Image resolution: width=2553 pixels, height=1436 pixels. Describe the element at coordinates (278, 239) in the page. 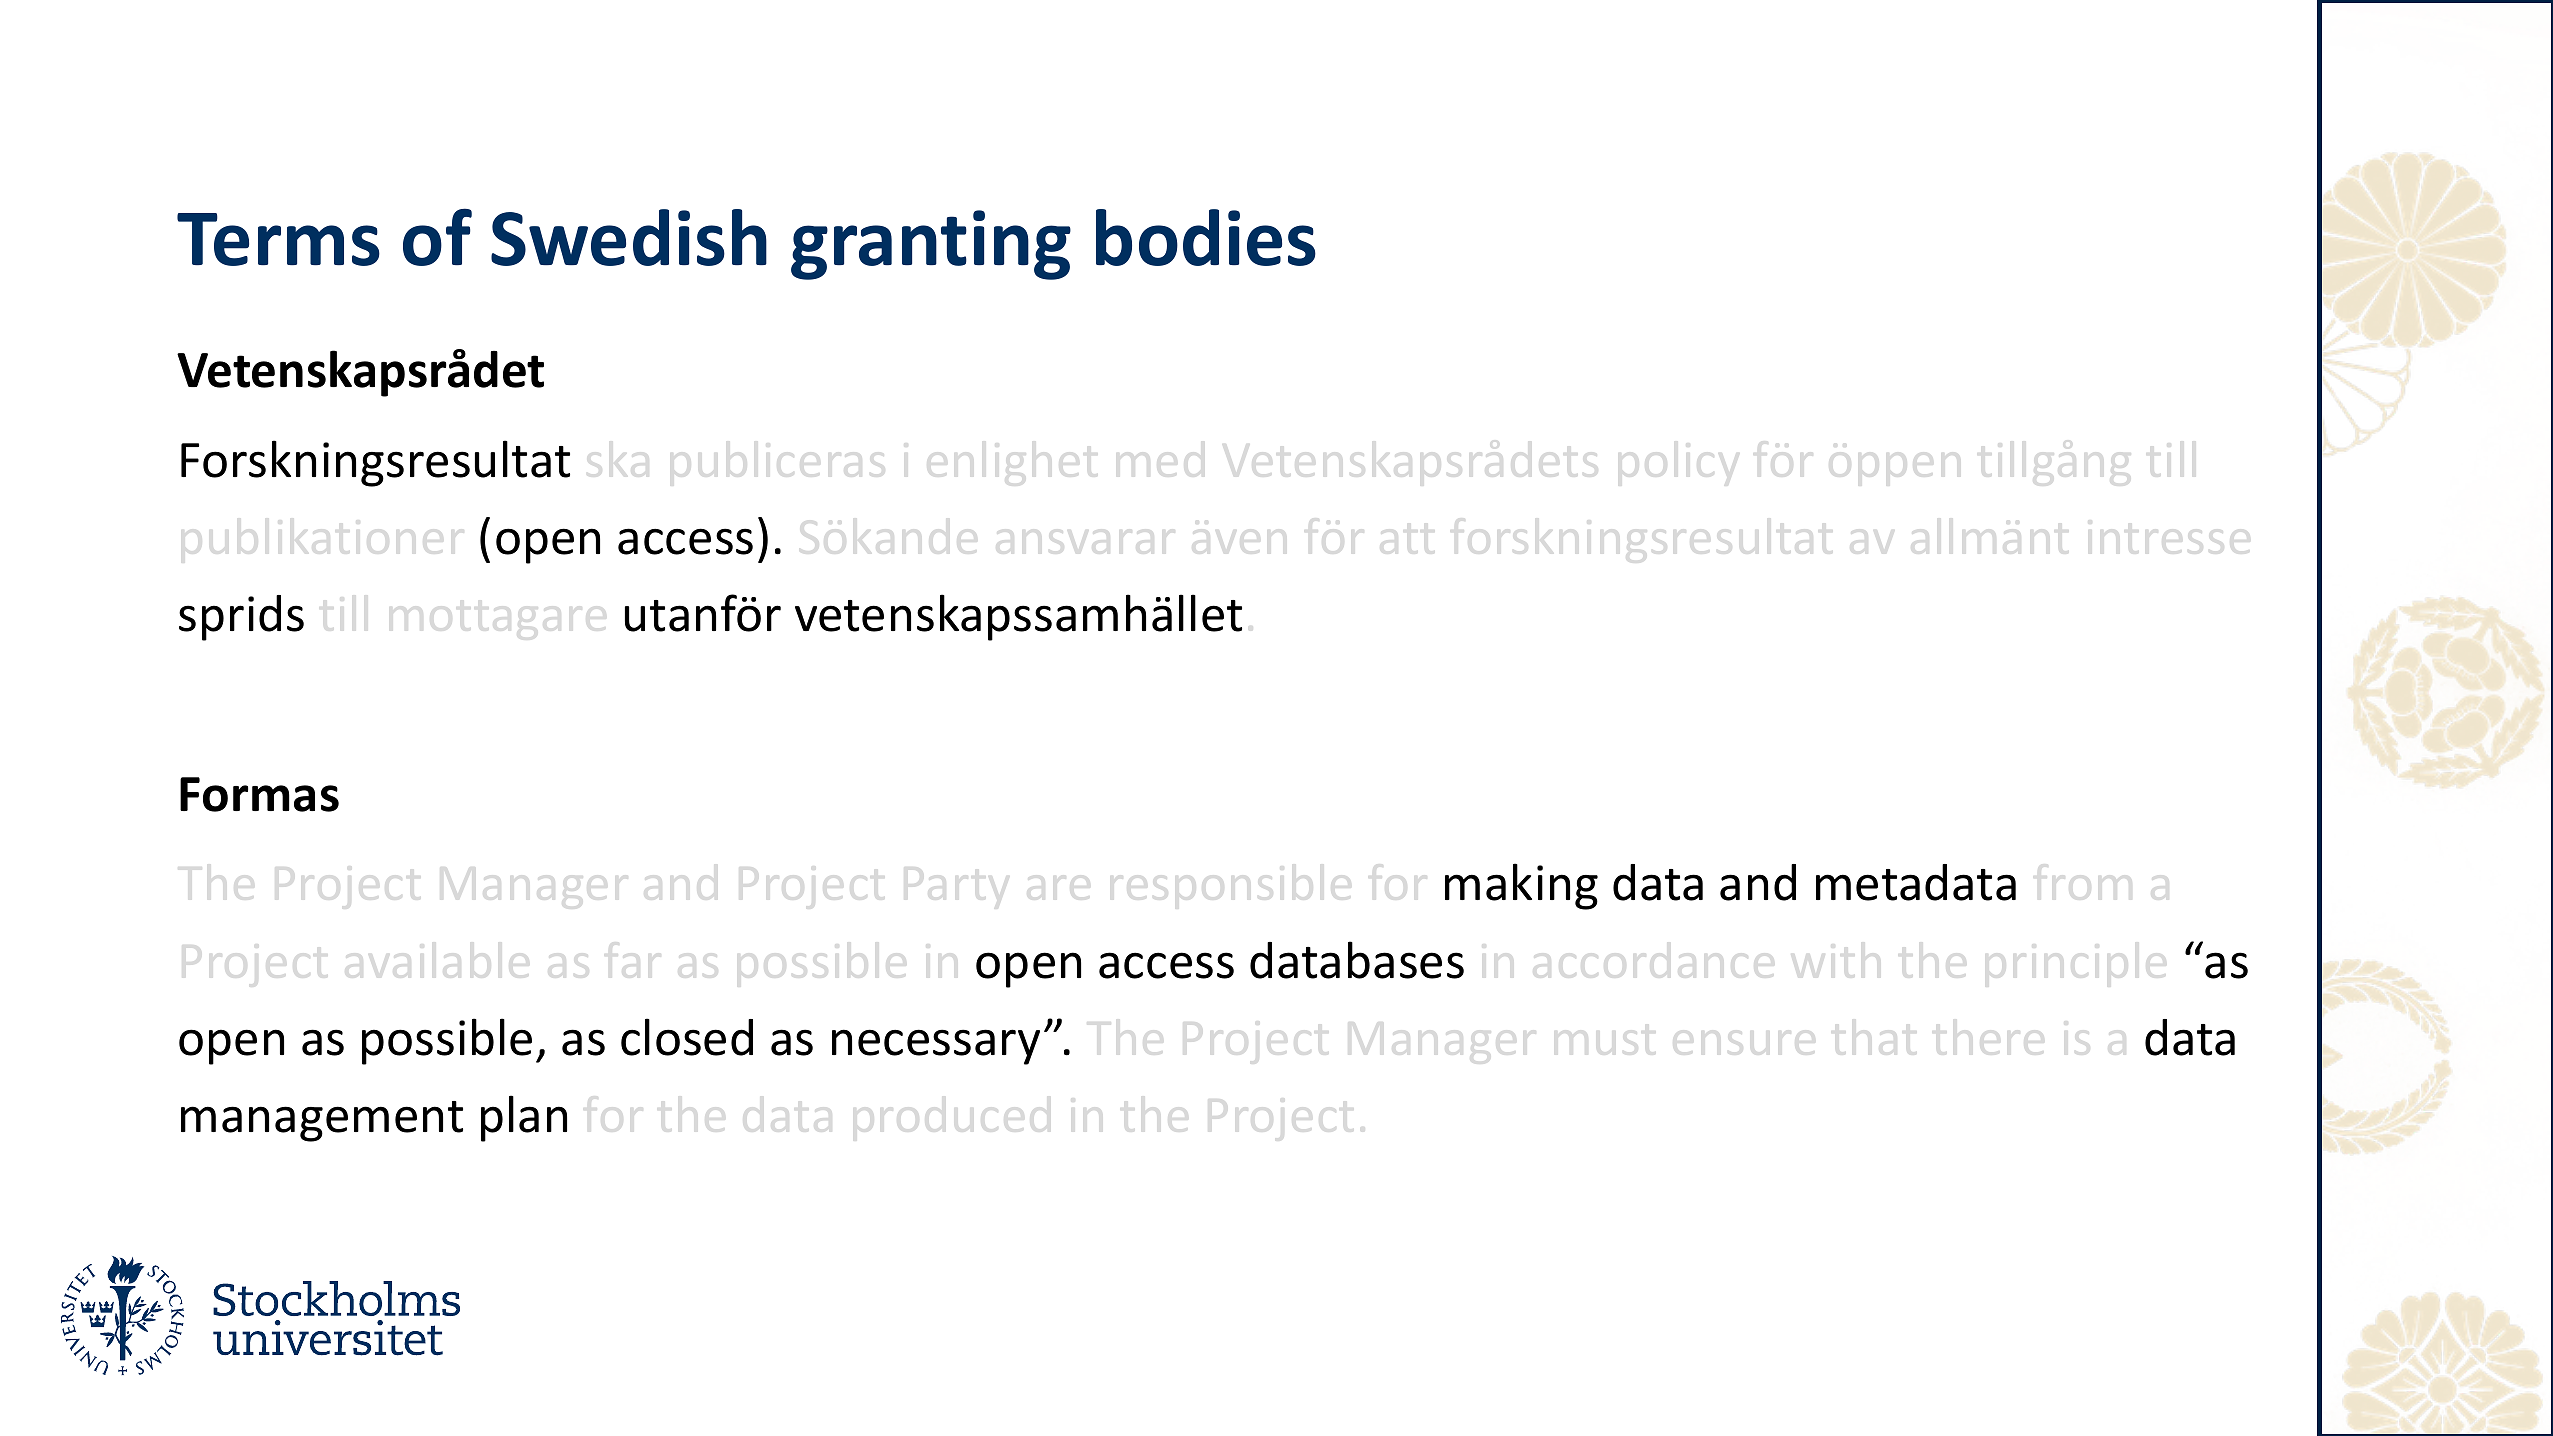

I see `Terms` at that location.
